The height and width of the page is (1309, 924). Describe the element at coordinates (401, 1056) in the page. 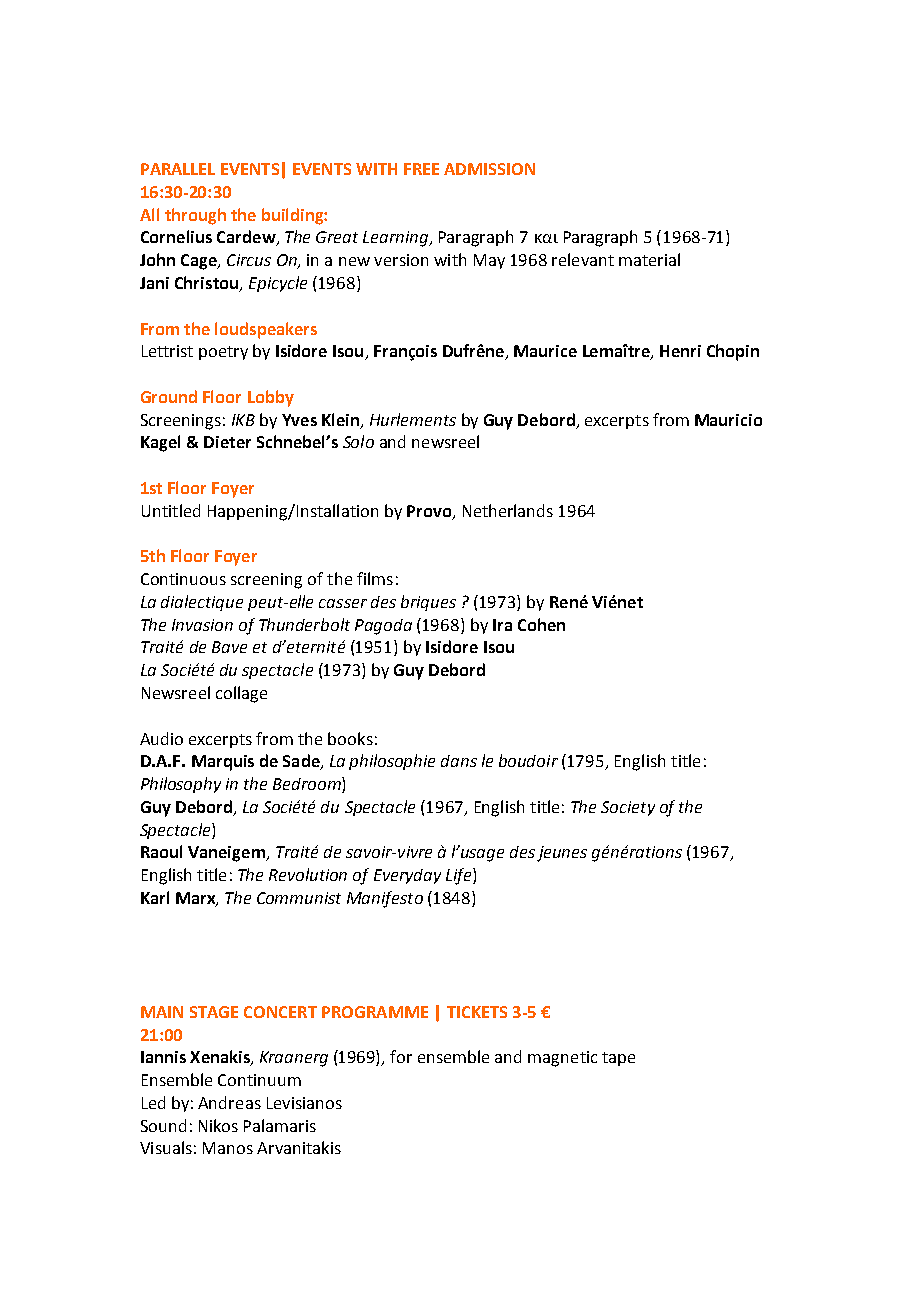

I see `for` at that location.
